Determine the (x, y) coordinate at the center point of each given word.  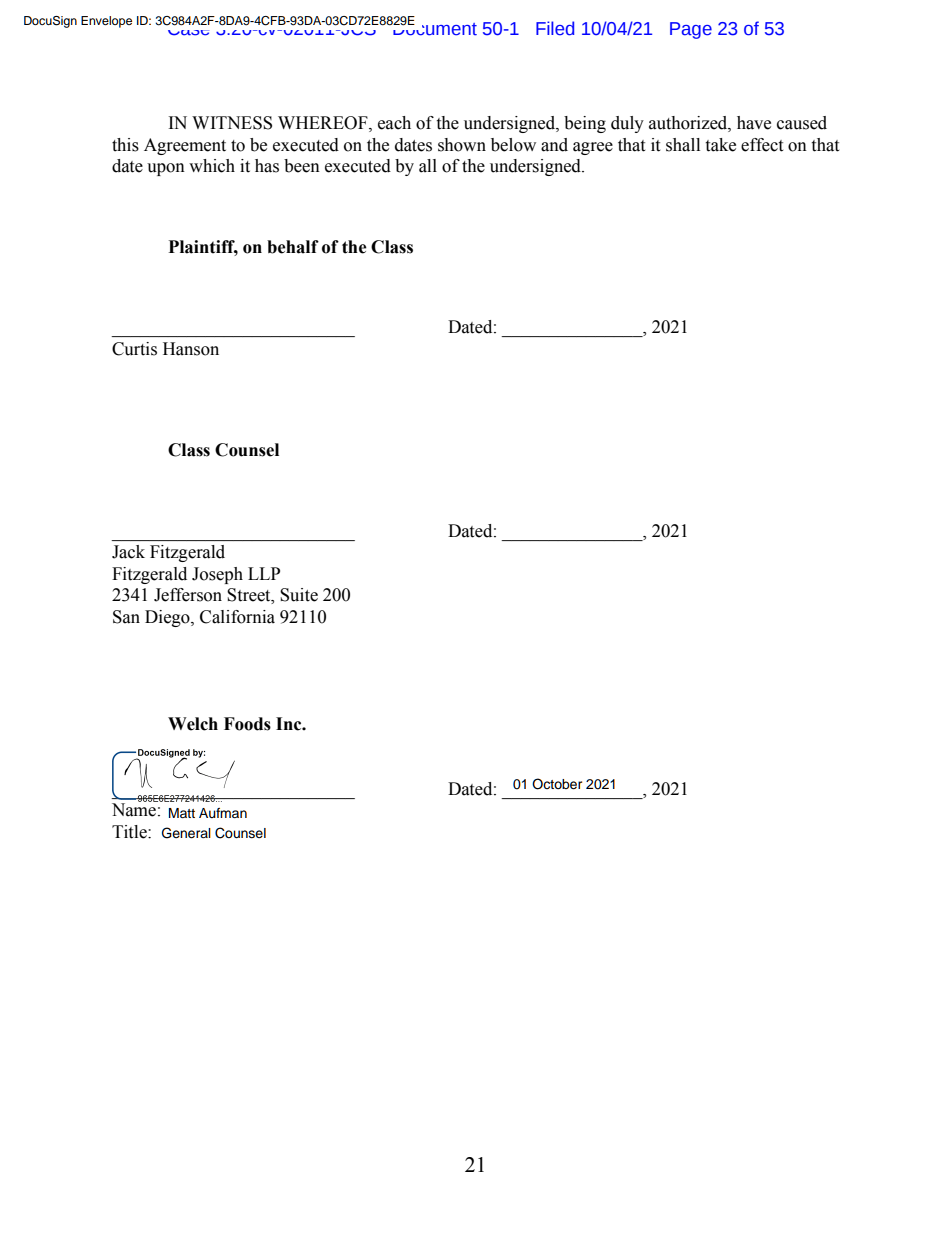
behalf (293, 247)
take (720, 145)
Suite (299, 595)
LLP (264, 573)
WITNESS (232, 123)
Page (691, 30)
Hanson (191, 349)
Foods (247, 724)
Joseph (217, 575)
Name (135, 809)
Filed (555, 28)
